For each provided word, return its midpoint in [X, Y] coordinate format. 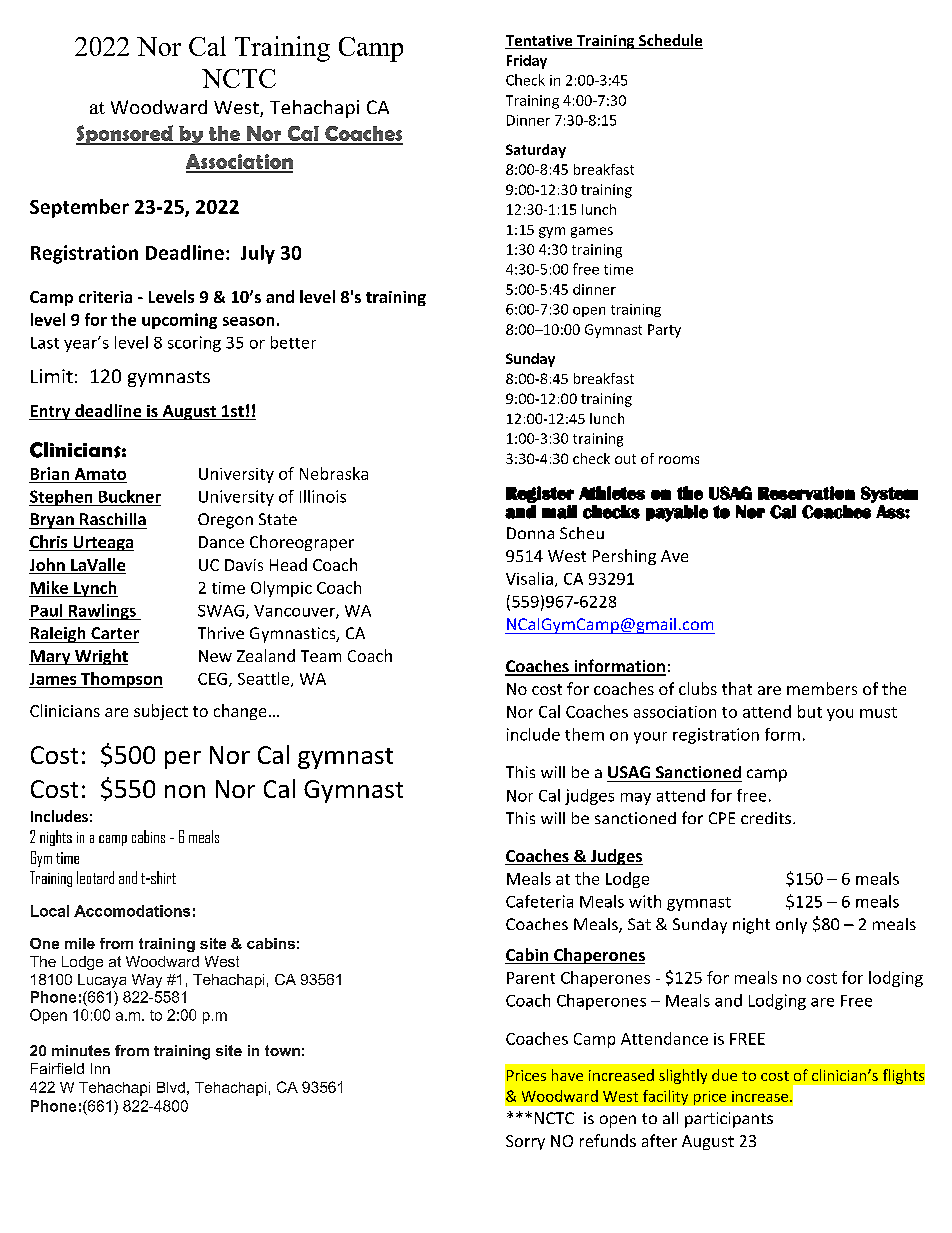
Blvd [171, 1087]
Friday [527, 62]
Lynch [95, 589]
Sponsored [125, 135]
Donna [530, 533]
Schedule [670, 41]
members [822, 688]
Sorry [525, 1142]
